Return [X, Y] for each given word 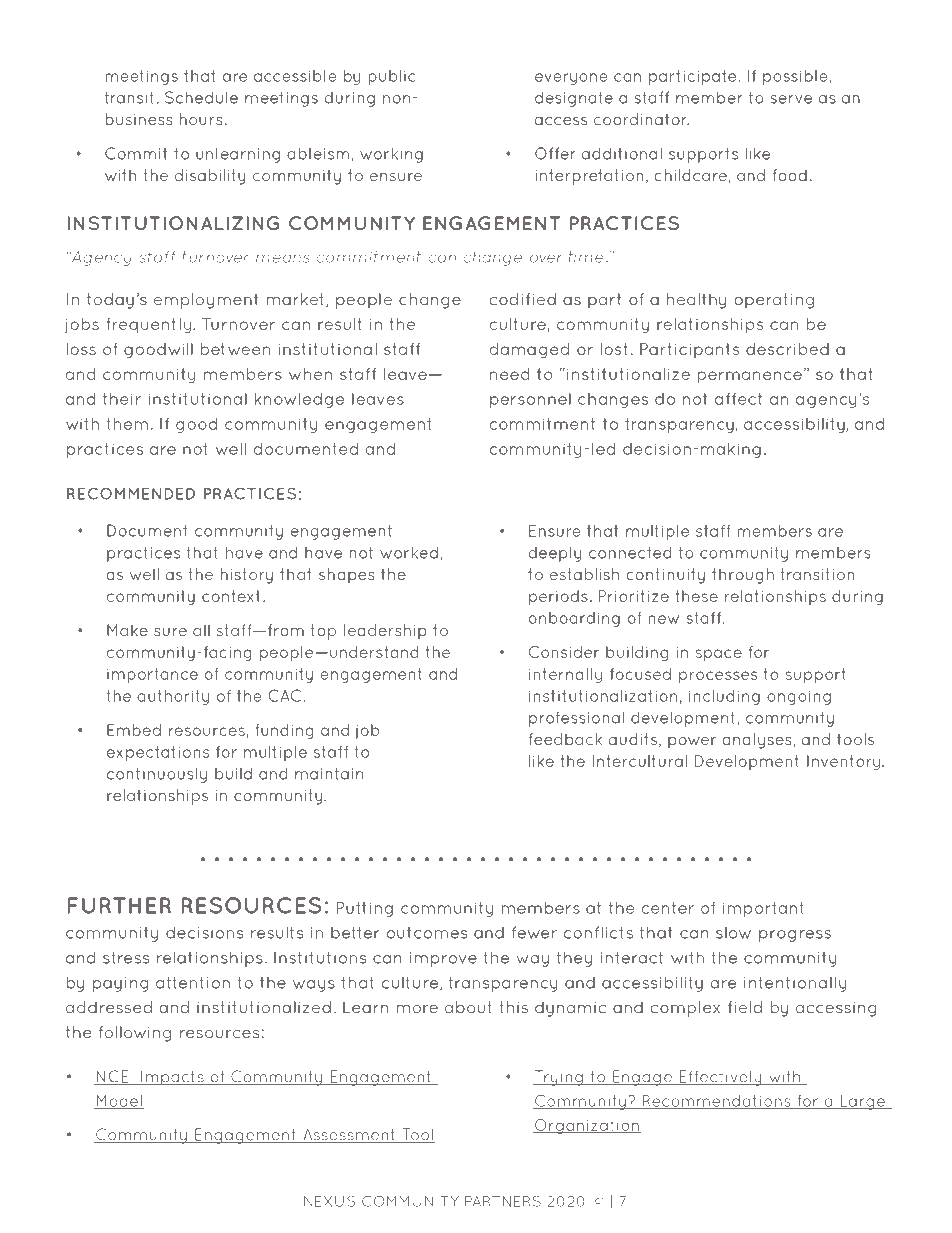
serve [791, 99]
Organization [587, 1126]
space [719, 655]
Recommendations [716, 1102]
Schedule [201, 97]
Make [127, 630]
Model [119, 1102]
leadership [385, 632]
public [391, 77]
